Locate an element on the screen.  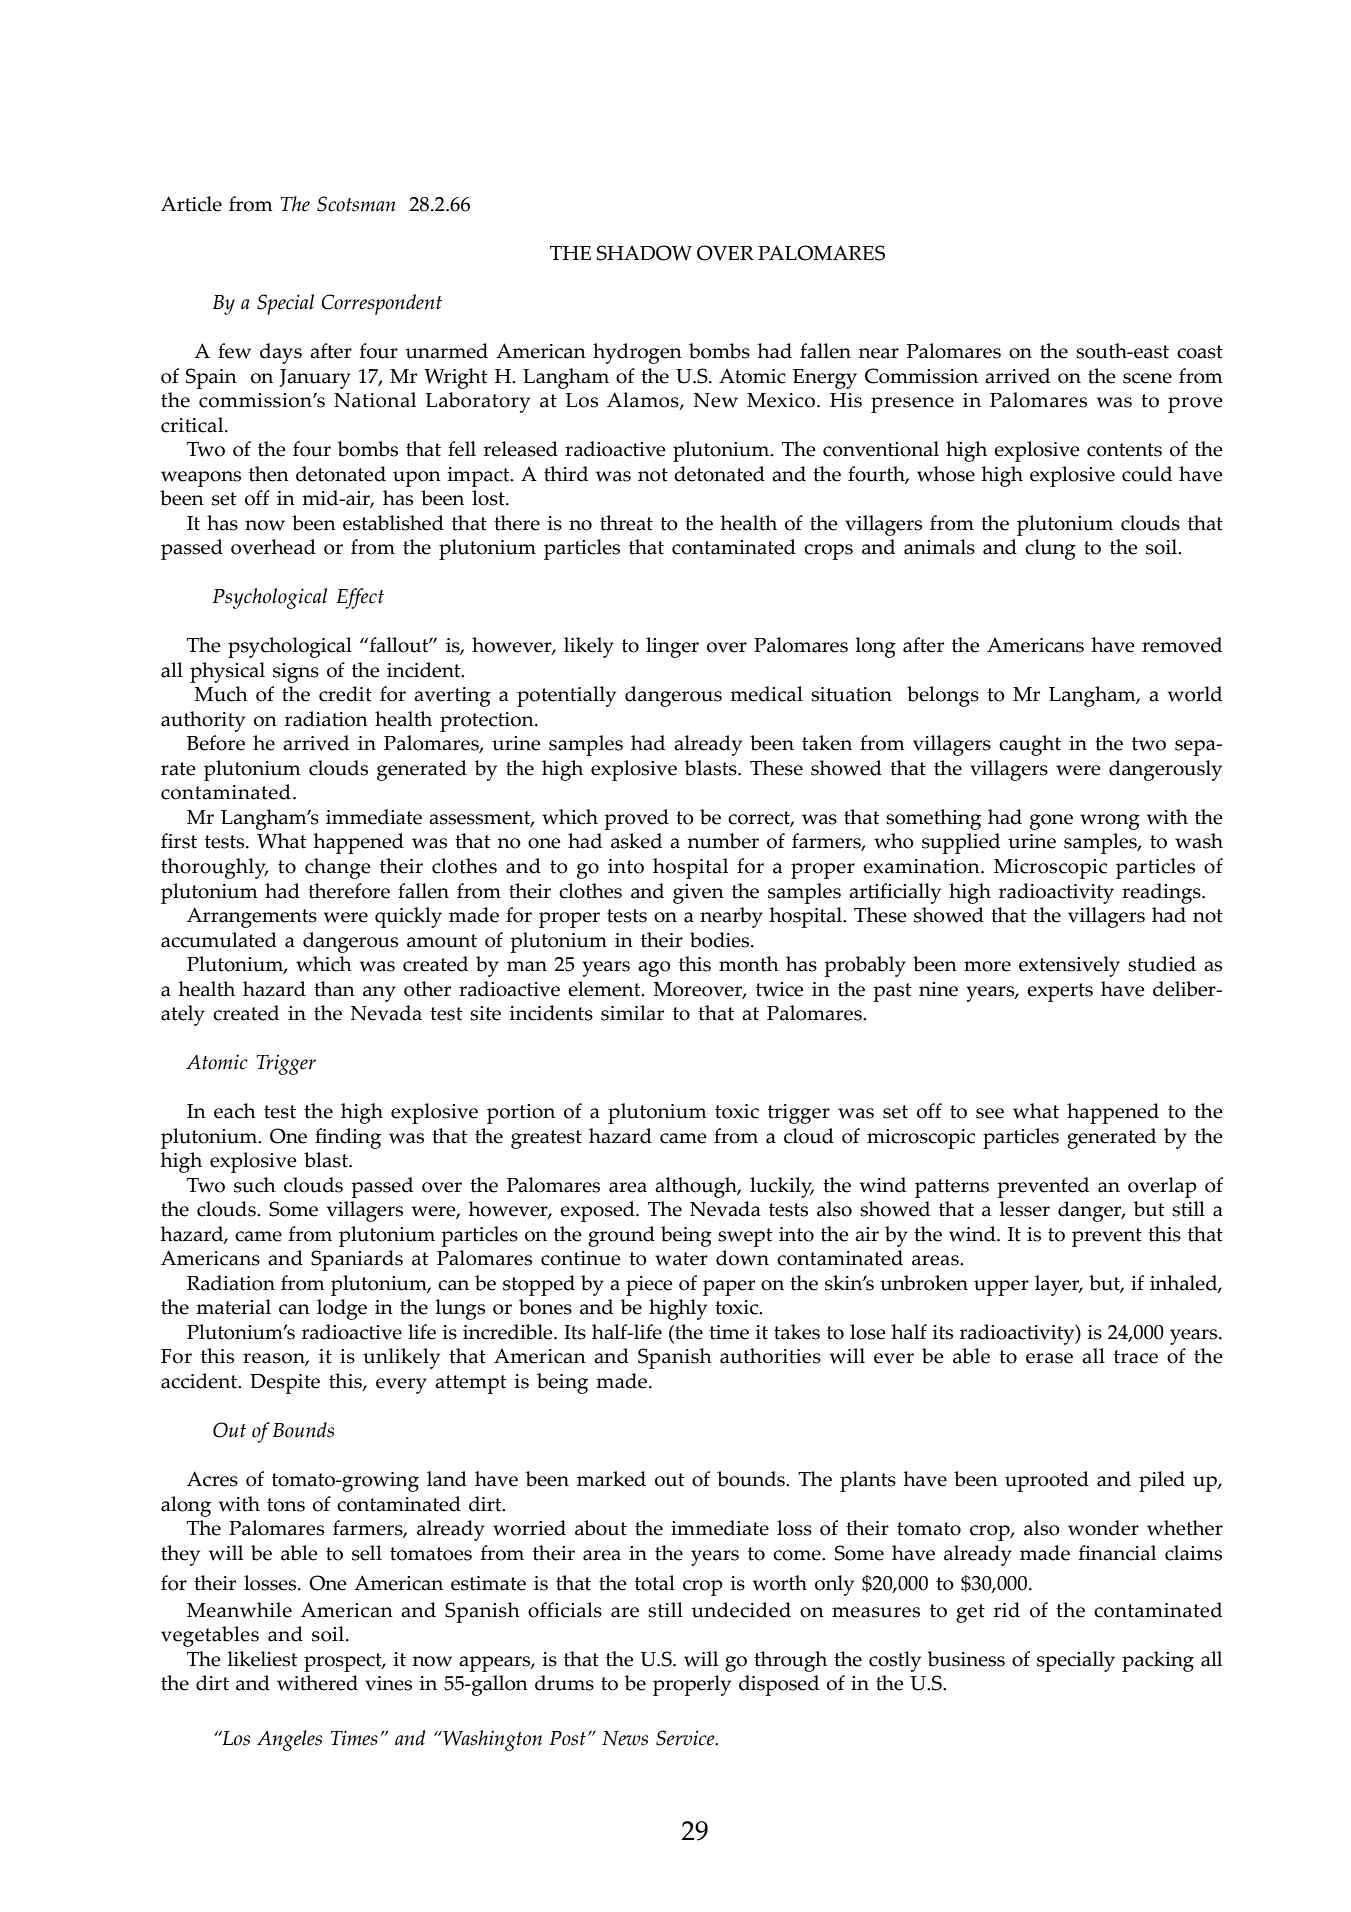
extensively is located at coordinates (1069, 966).
